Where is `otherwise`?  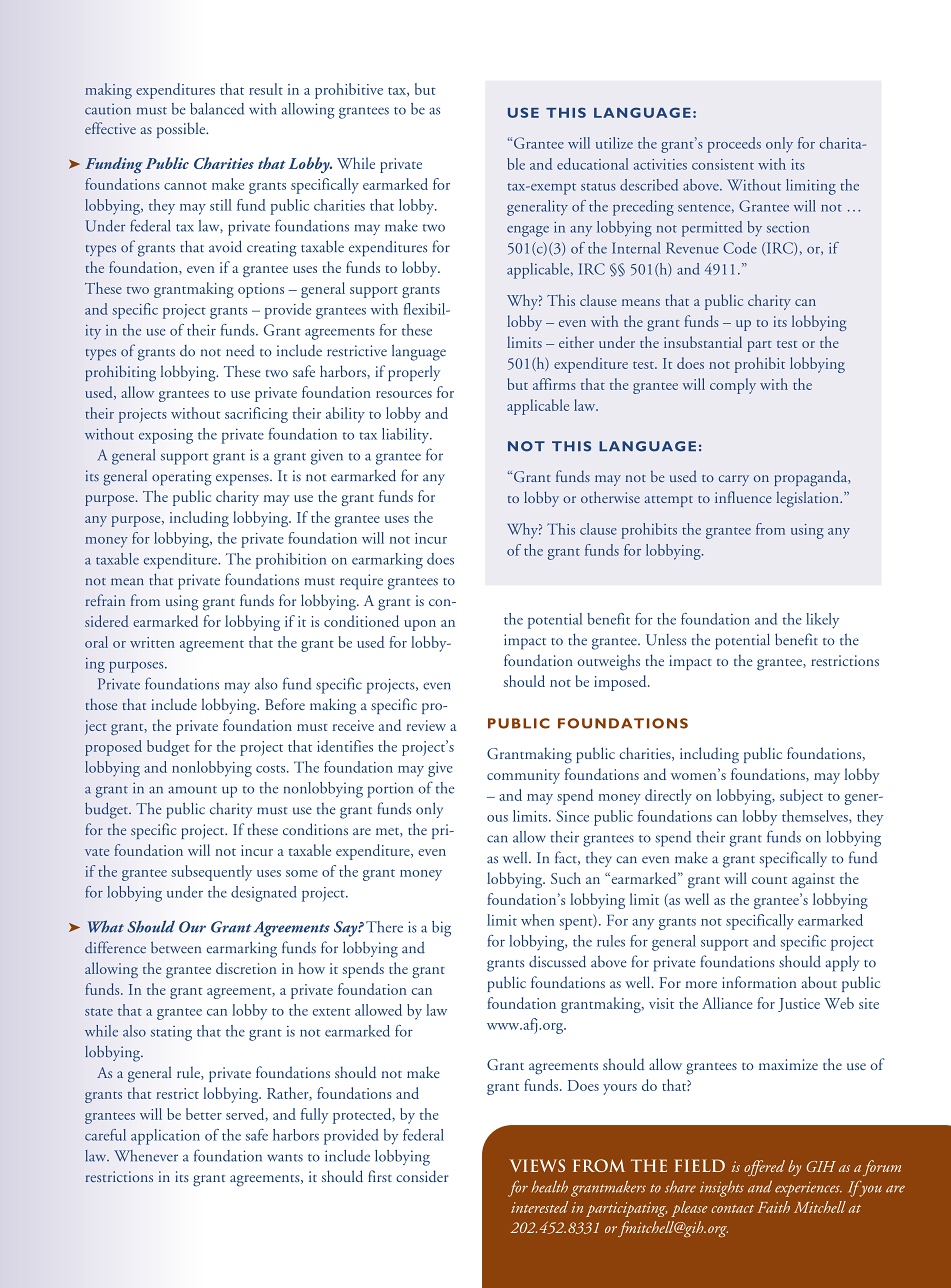 otherwise is located at coordinates (610, 497).
